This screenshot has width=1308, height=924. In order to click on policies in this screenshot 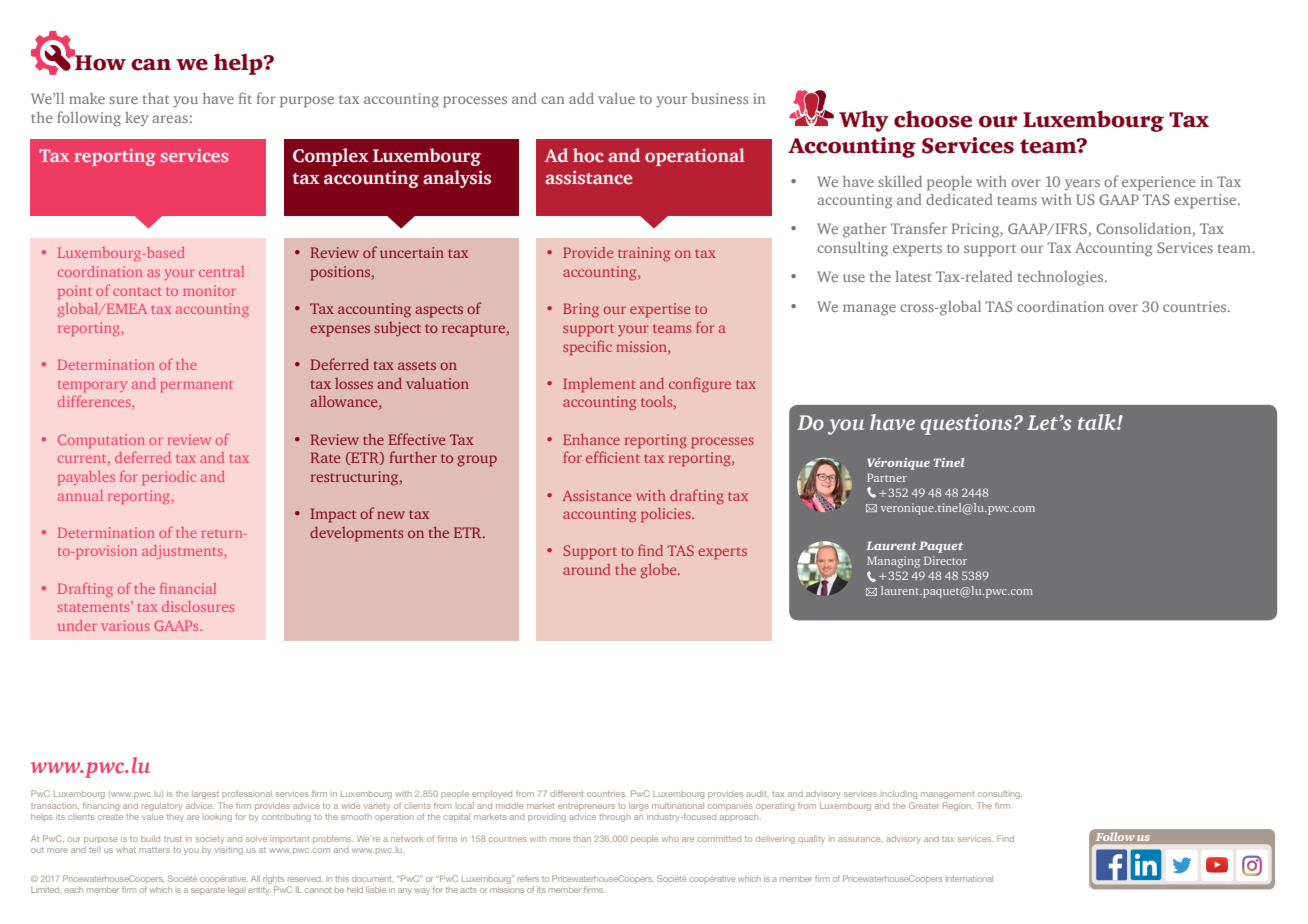, I will do `click(667, 515)`.
